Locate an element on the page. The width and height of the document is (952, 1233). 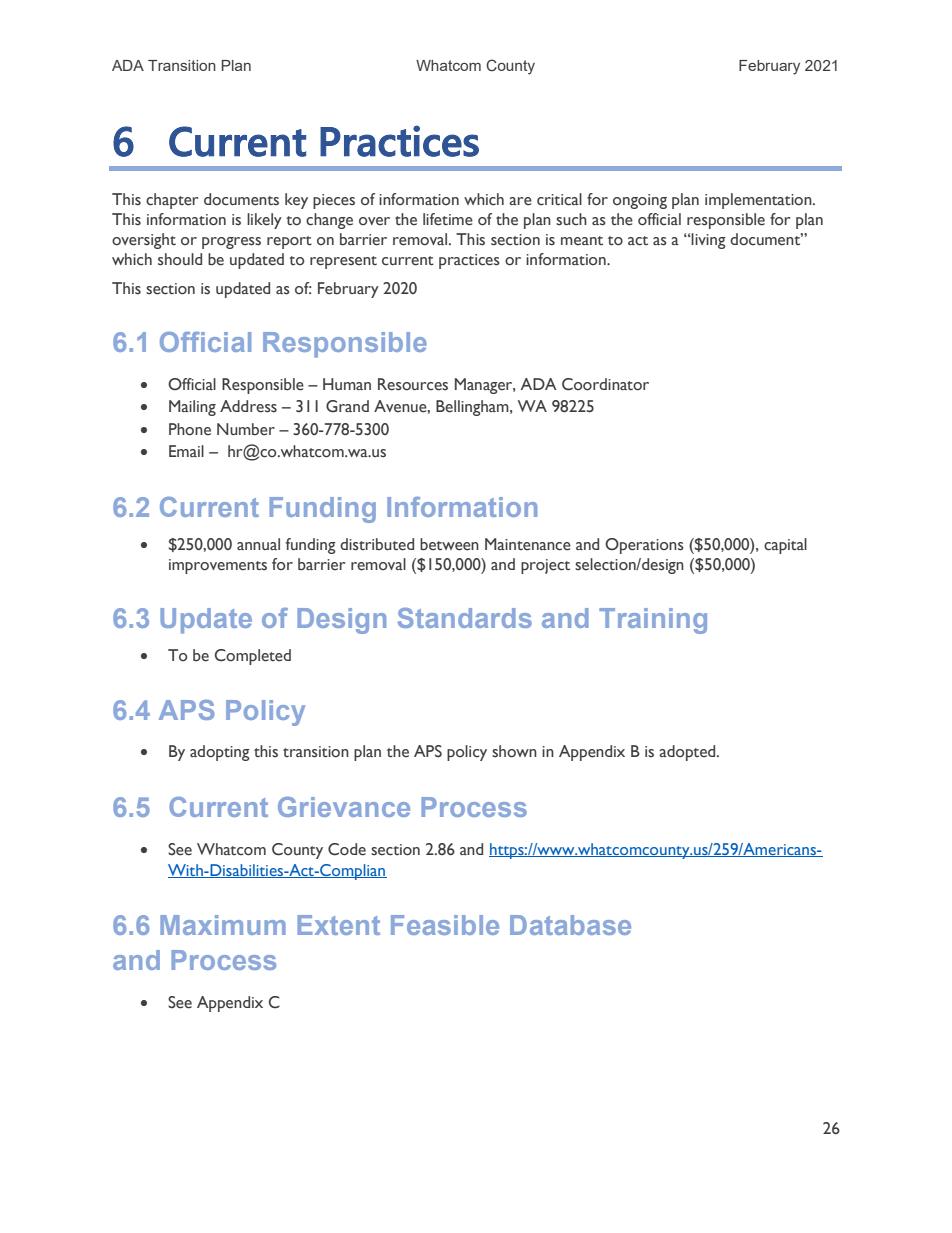
lifetime is located at coordinates (448, 219).
